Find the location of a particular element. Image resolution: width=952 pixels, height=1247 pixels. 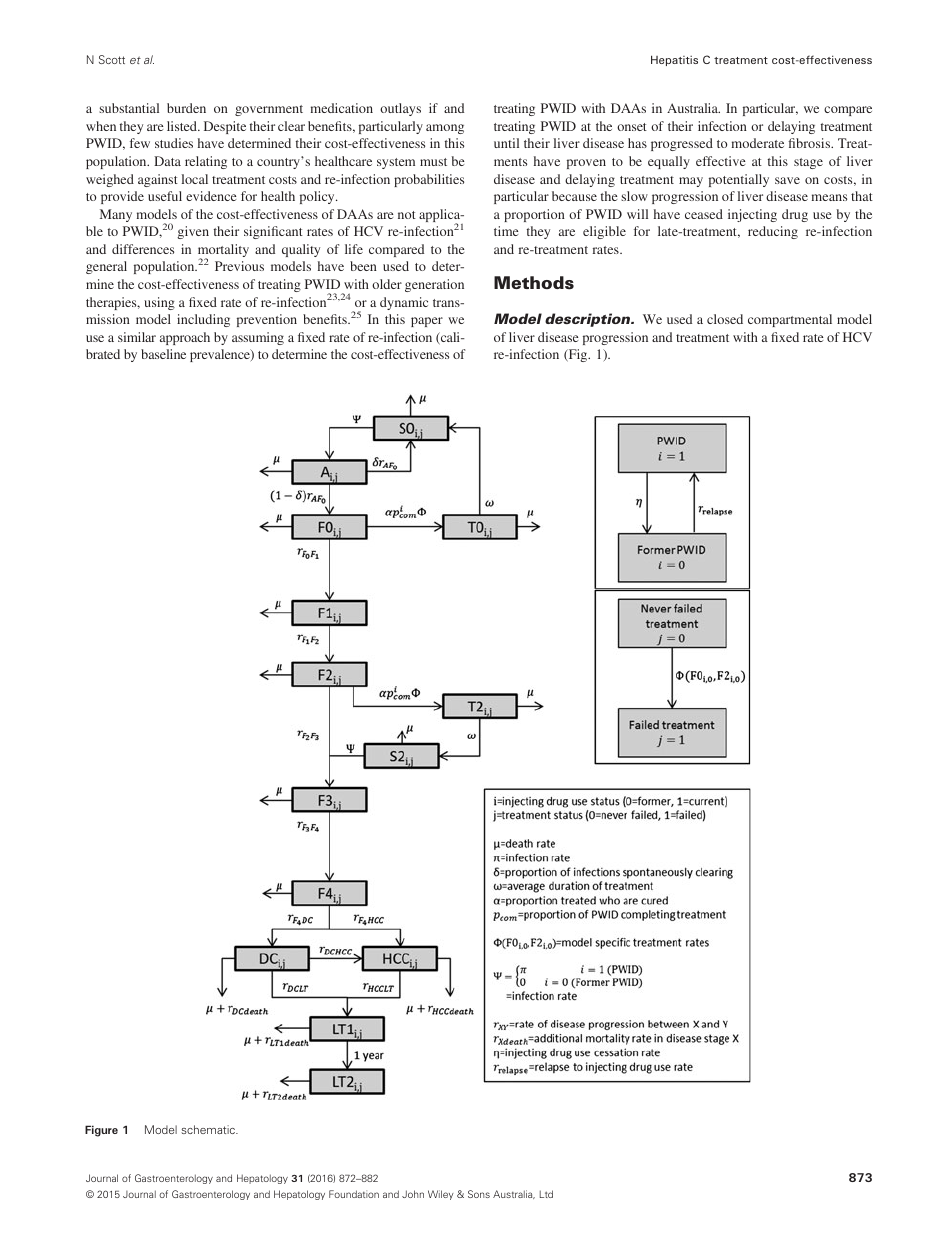

stage is located at coordinates (808, 163).
